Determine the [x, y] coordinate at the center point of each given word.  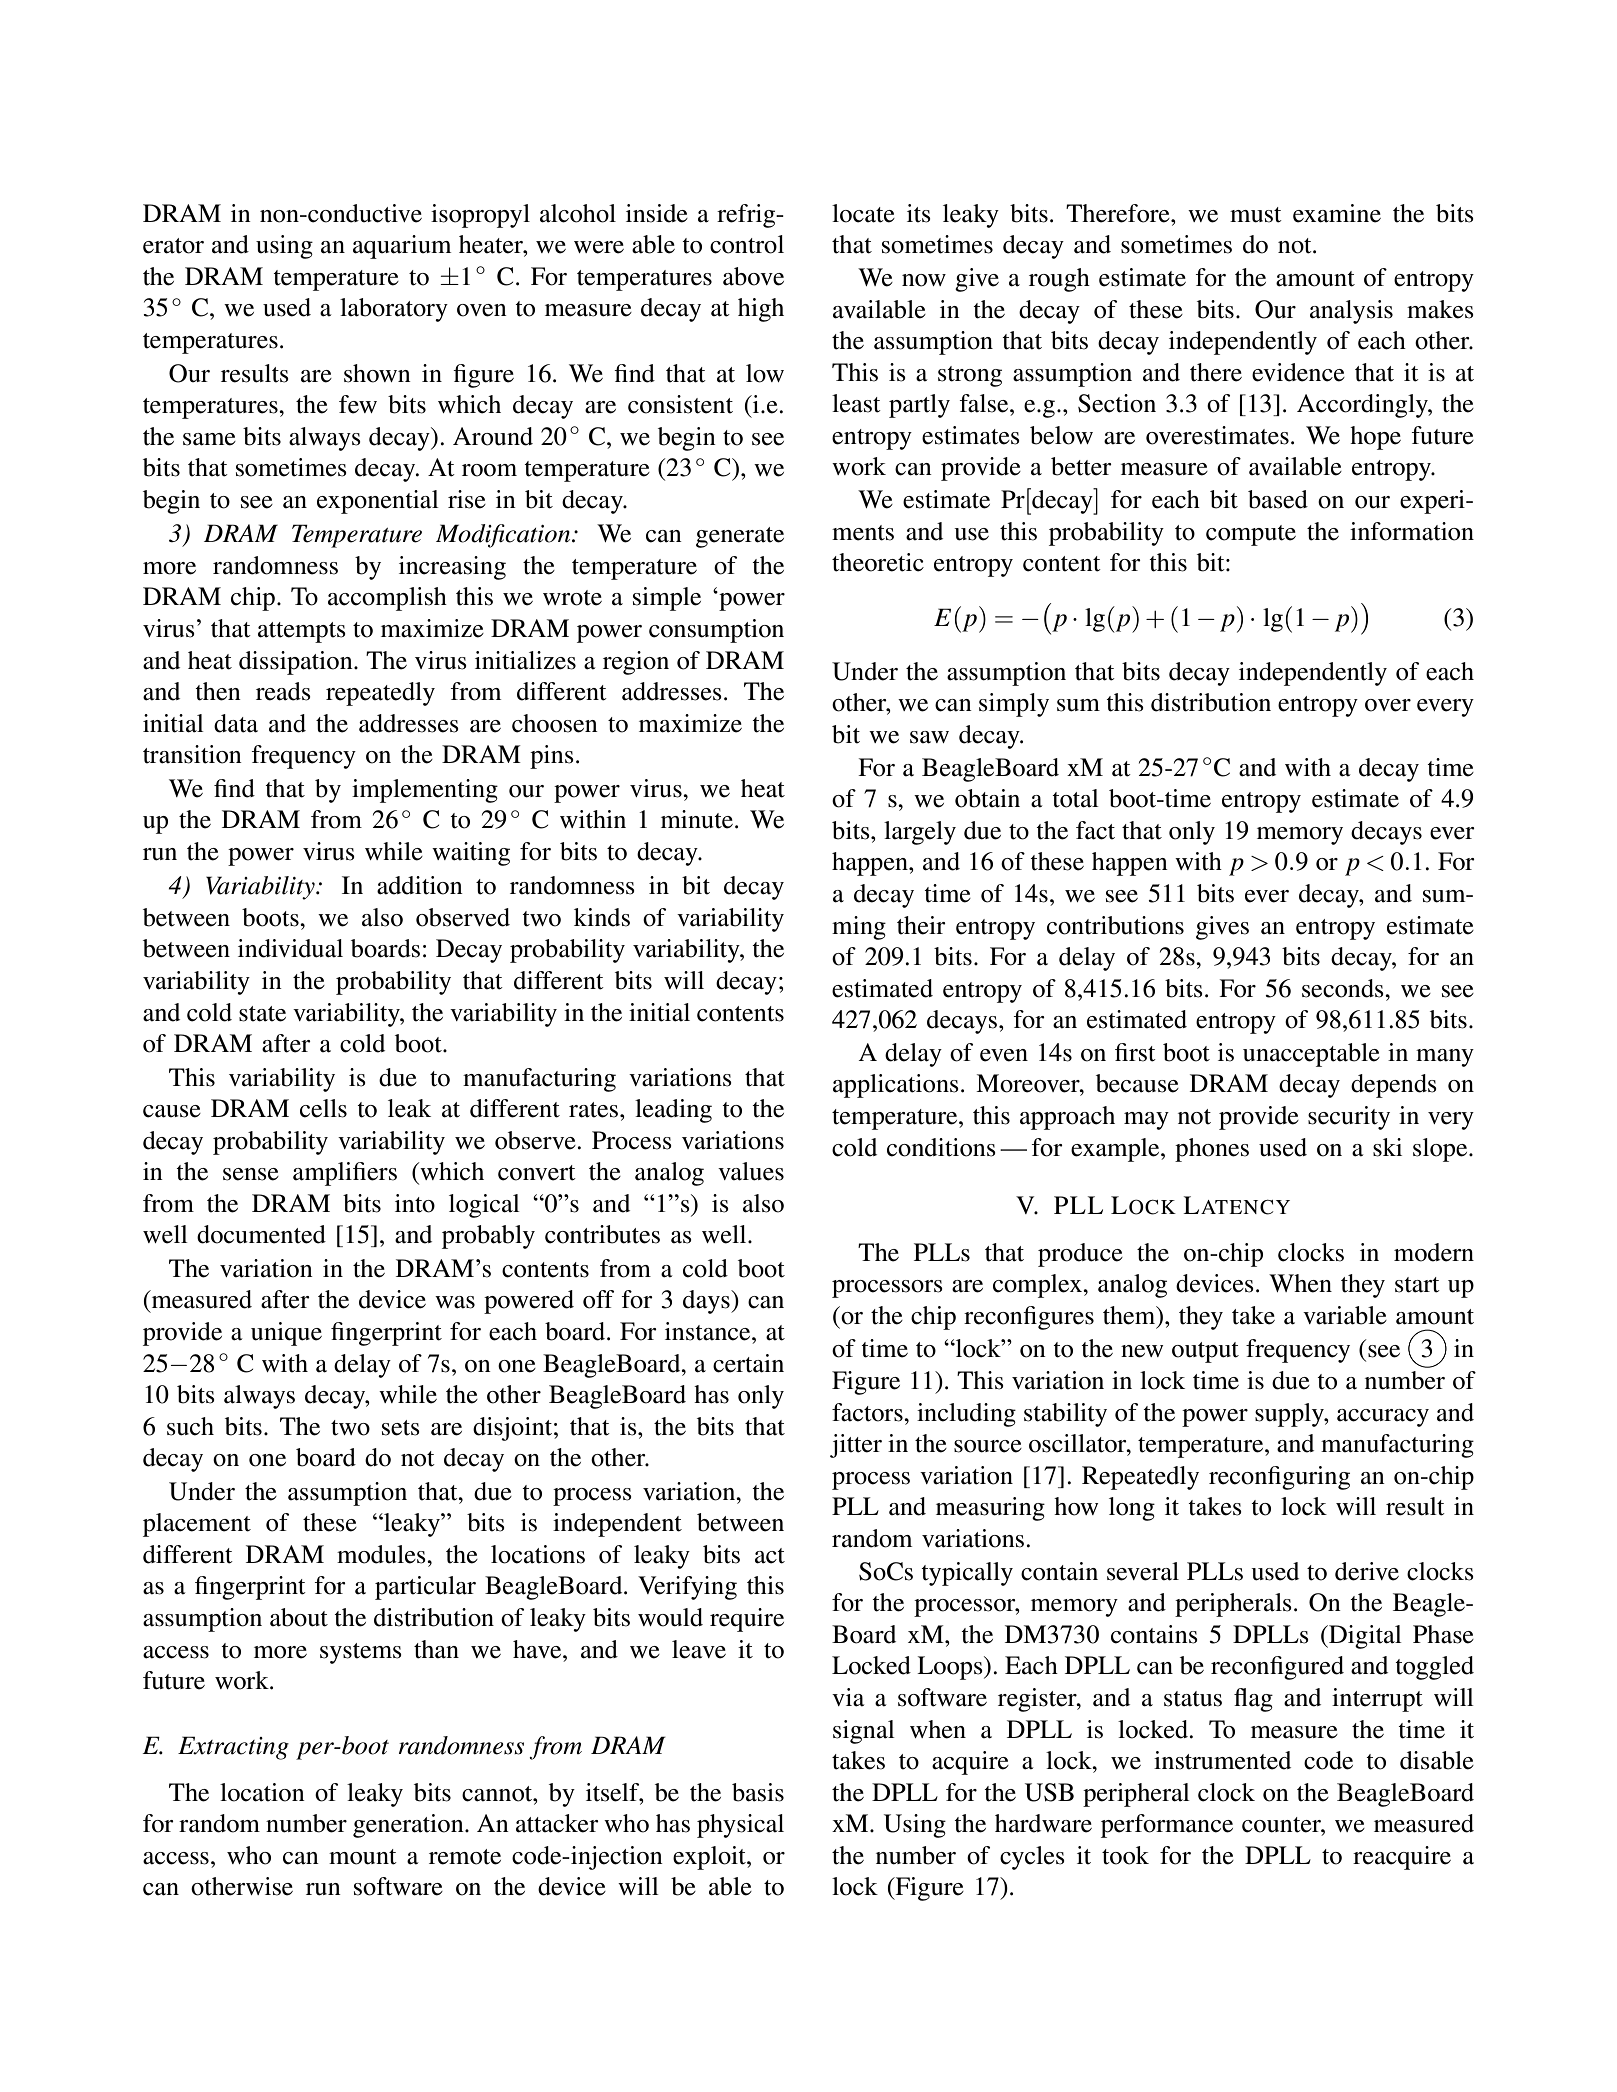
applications [896, 1086]
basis [758, 1792]
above [753, 276]
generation [409, 1826]
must [1256, 215]
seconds [1344, 988]
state [262, 1014]
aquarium [402, 247]
